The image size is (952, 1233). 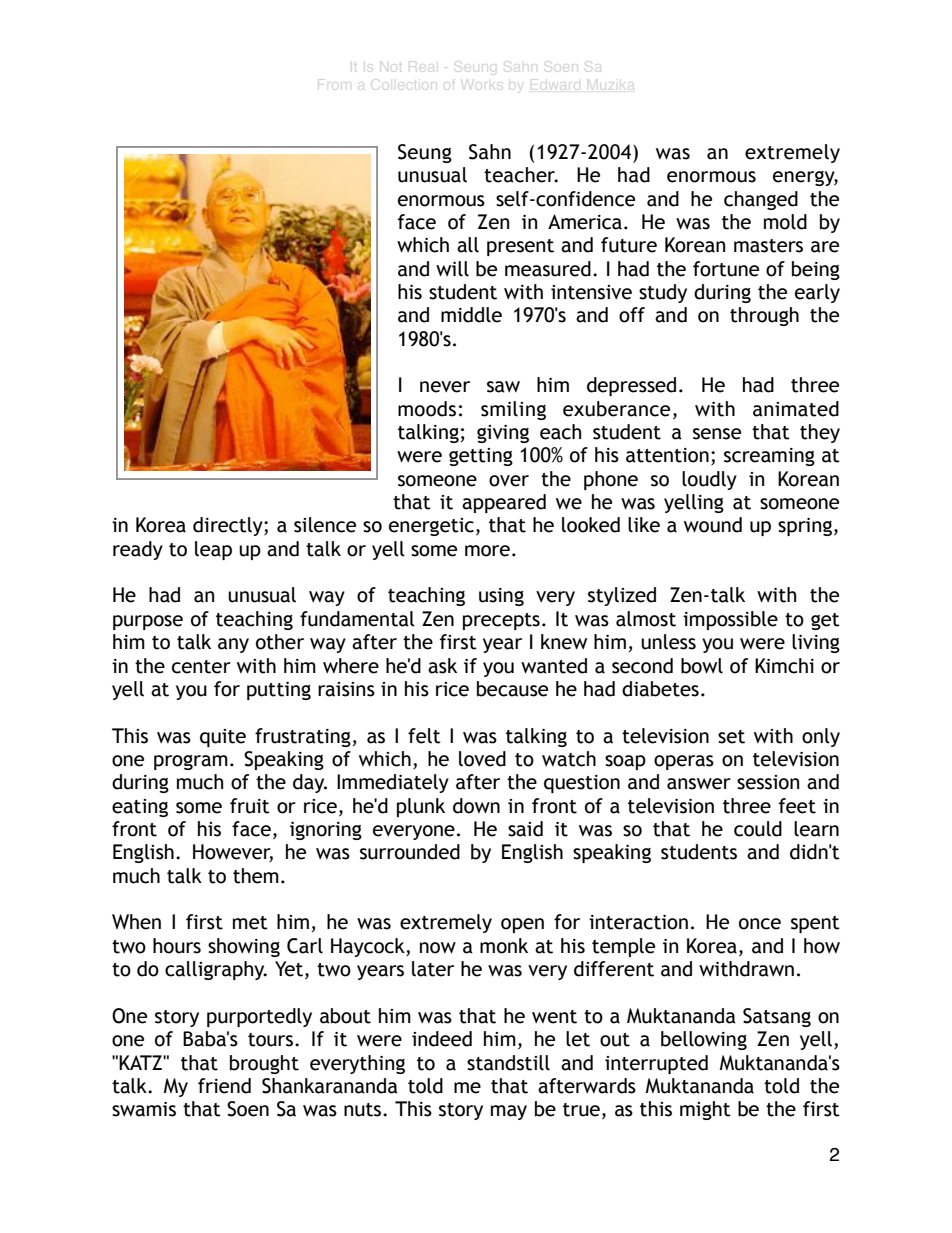 I want to click on session, so click(x=768, y=782).
